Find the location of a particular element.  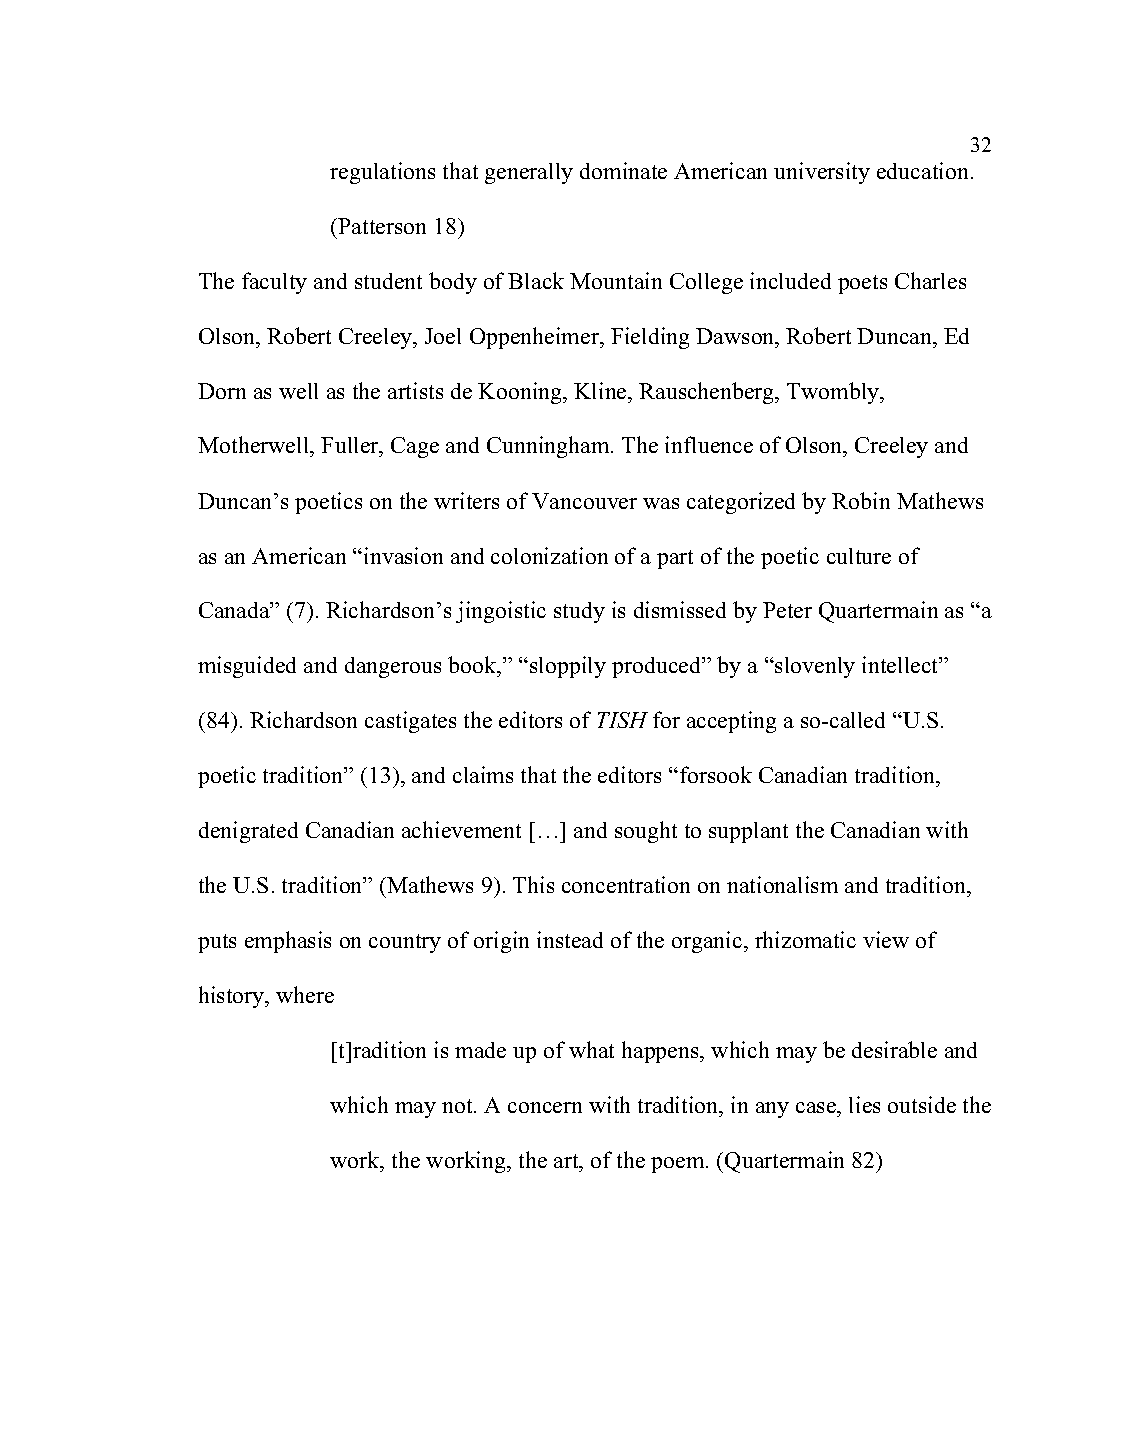

denigrated is located at coordinates (248, 832).
